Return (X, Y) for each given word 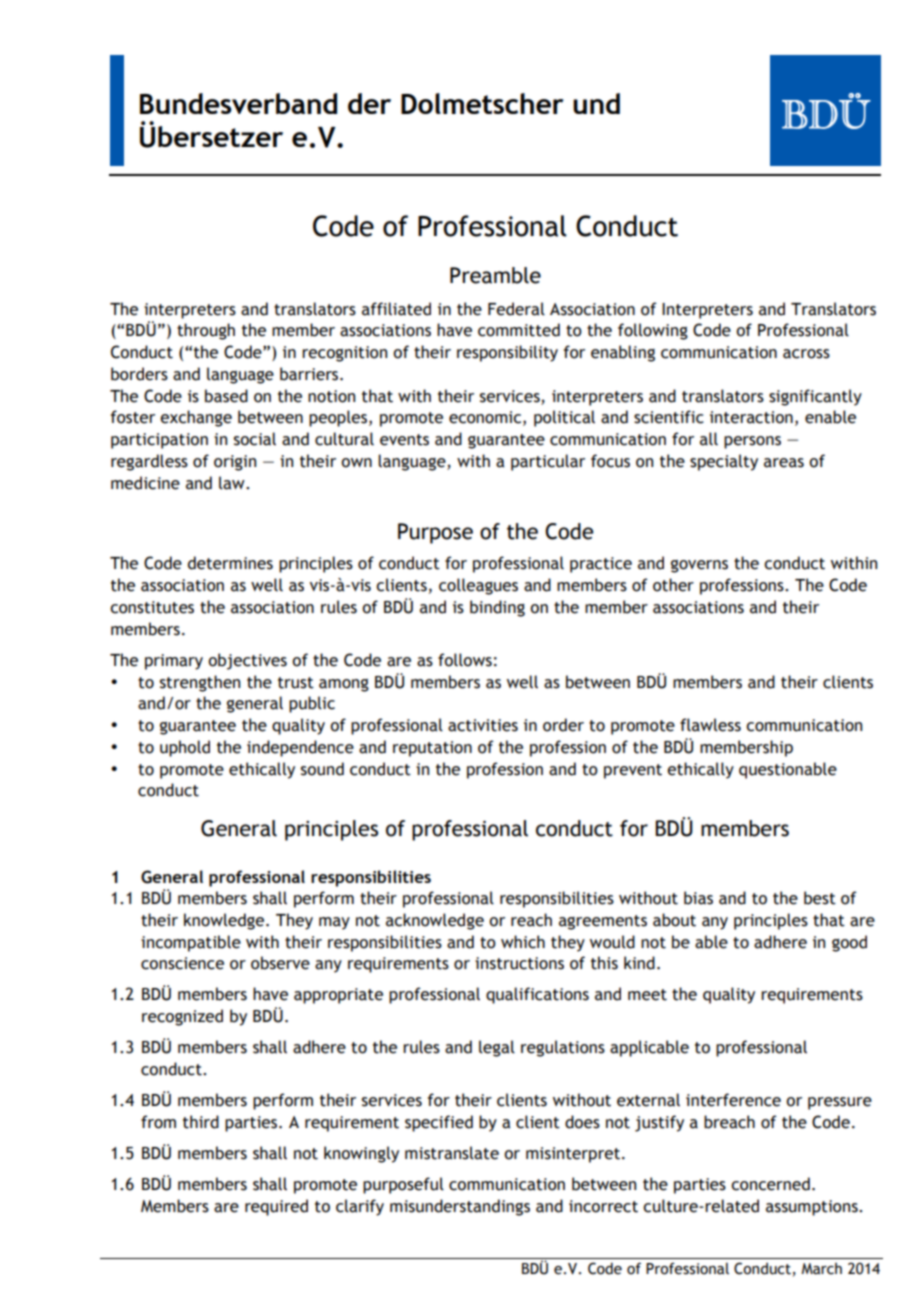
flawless (710, 725)
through (206, 331)
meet (647, 995)
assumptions (813, 1208)
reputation (432, 749)
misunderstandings (460, 1207)
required (276, 1207)
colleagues (478, 586)
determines (230, 563)
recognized (182, 1017)
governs (699, 566)
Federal (516, 309)
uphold (185, 748)
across (806, 354)
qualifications (537, 995)
